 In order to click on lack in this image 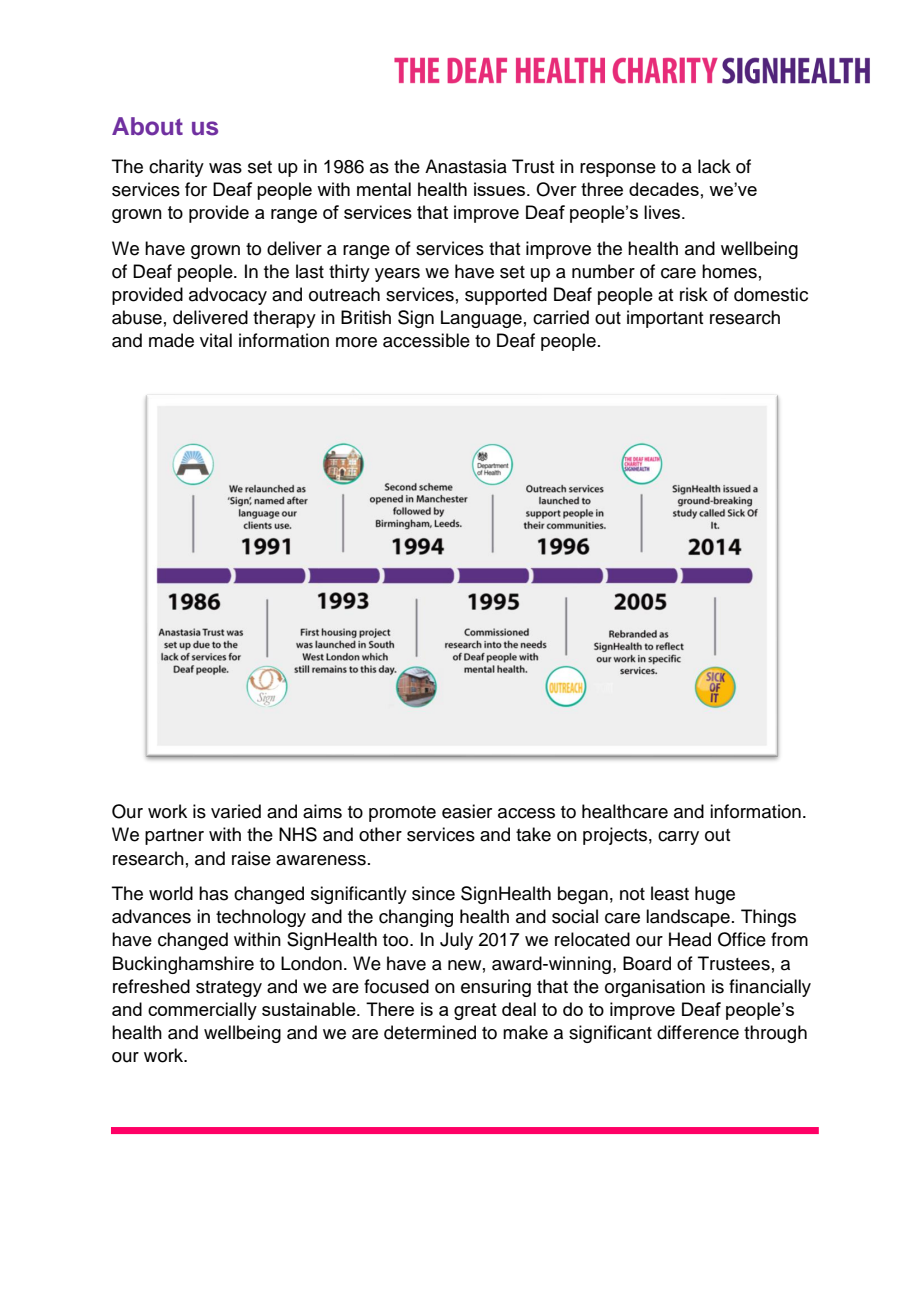, I will do `click(714, 166)`.
